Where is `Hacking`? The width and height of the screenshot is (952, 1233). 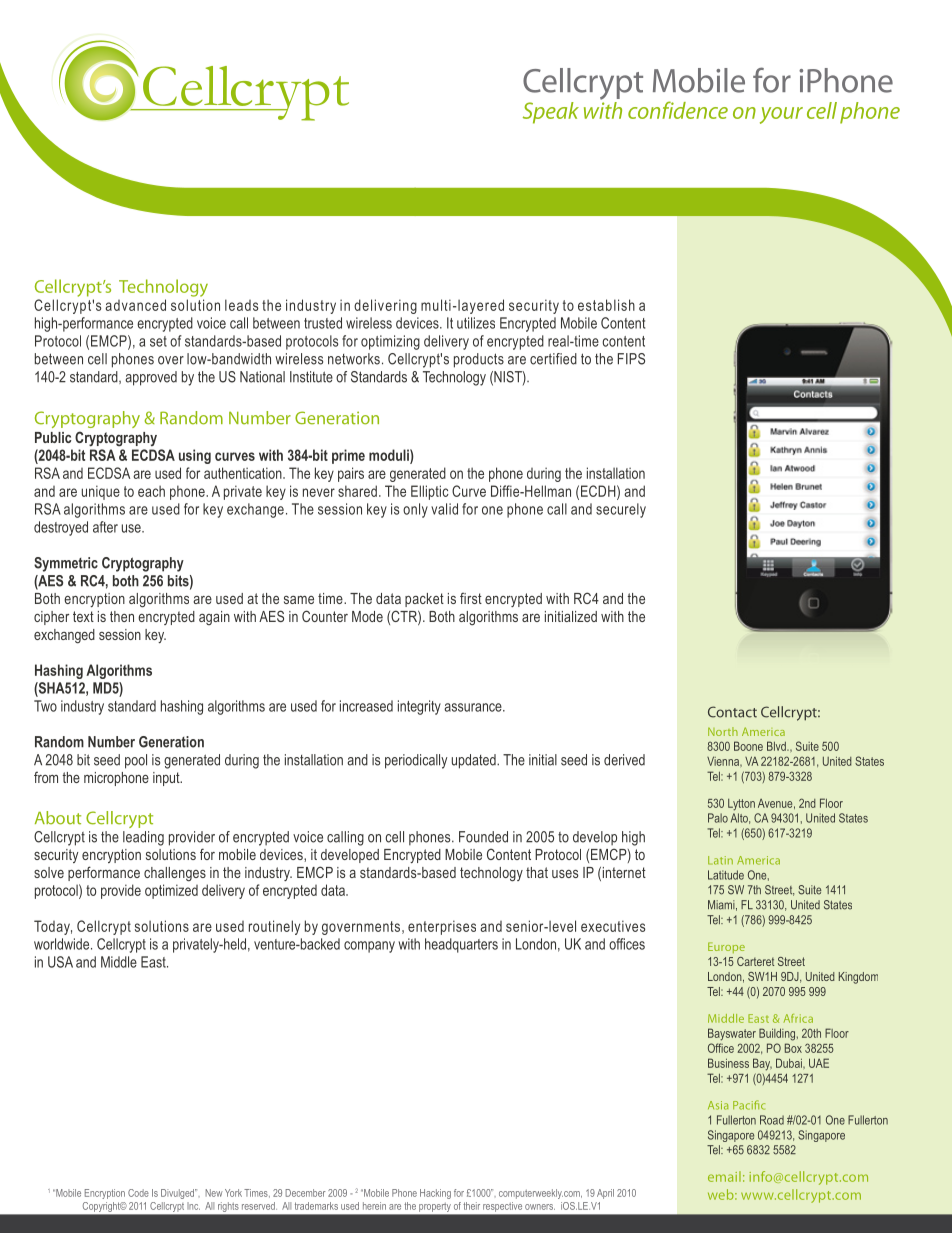 Hacking is located at coordinates (435, 1194).
